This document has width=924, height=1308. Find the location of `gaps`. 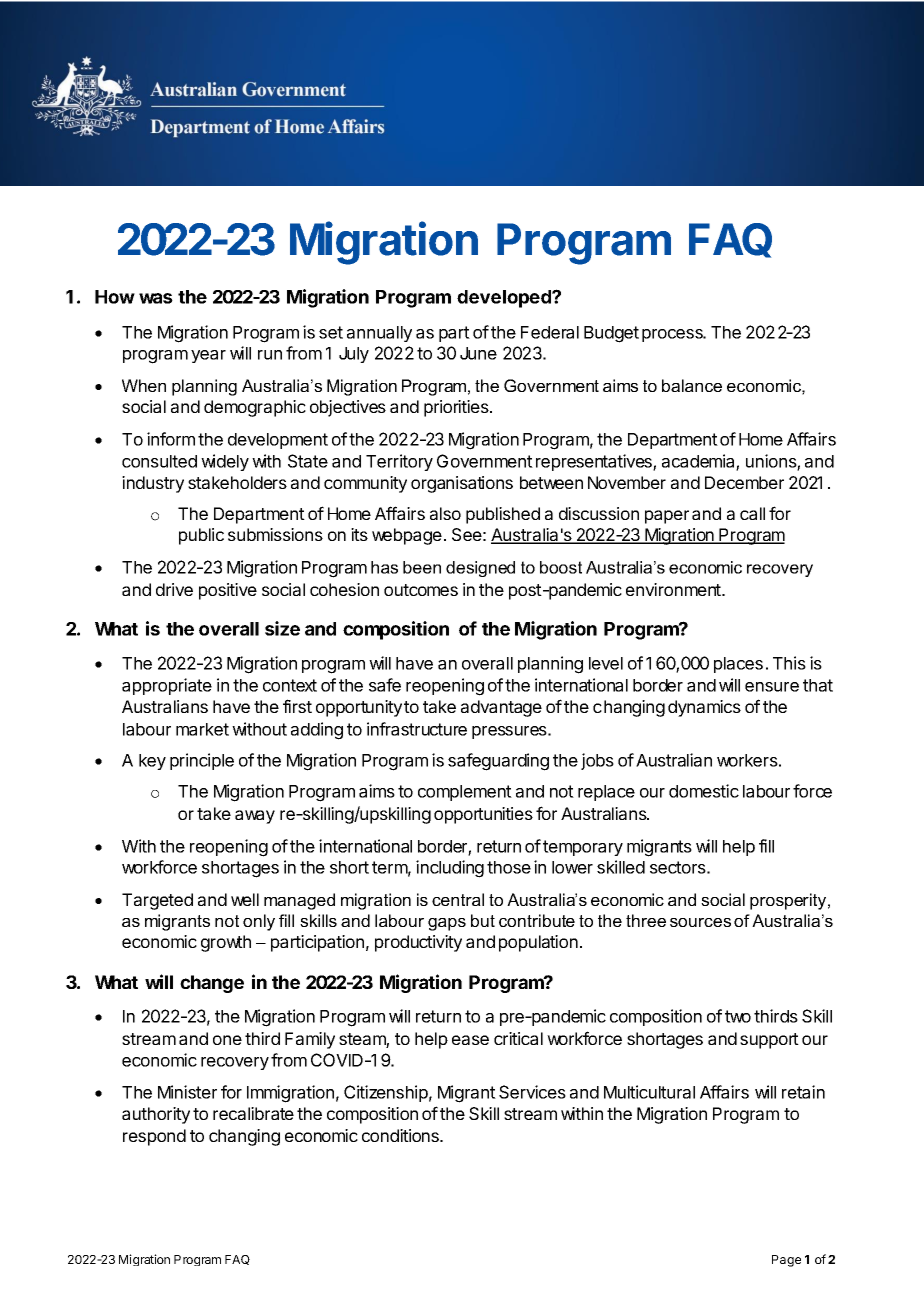

gaps is located at coordinates (447, 924).
